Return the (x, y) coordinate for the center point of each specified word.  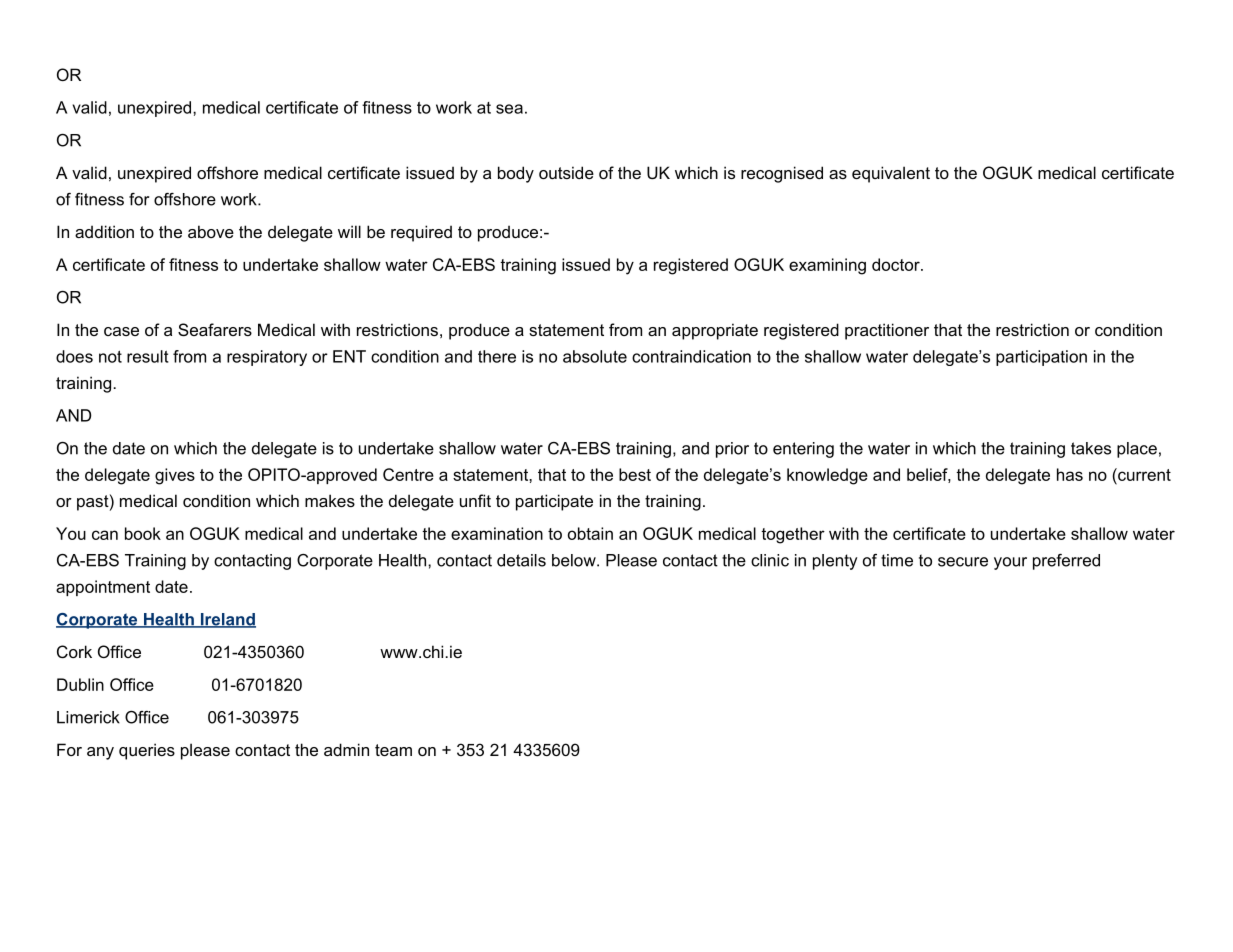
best (635, 474)
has (1070, 474)
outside (566, 172)
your (1010, 563)
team (393, 750)
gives (175, 476)
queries (147, 751)
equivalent (891, 174)
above (211, 231)
